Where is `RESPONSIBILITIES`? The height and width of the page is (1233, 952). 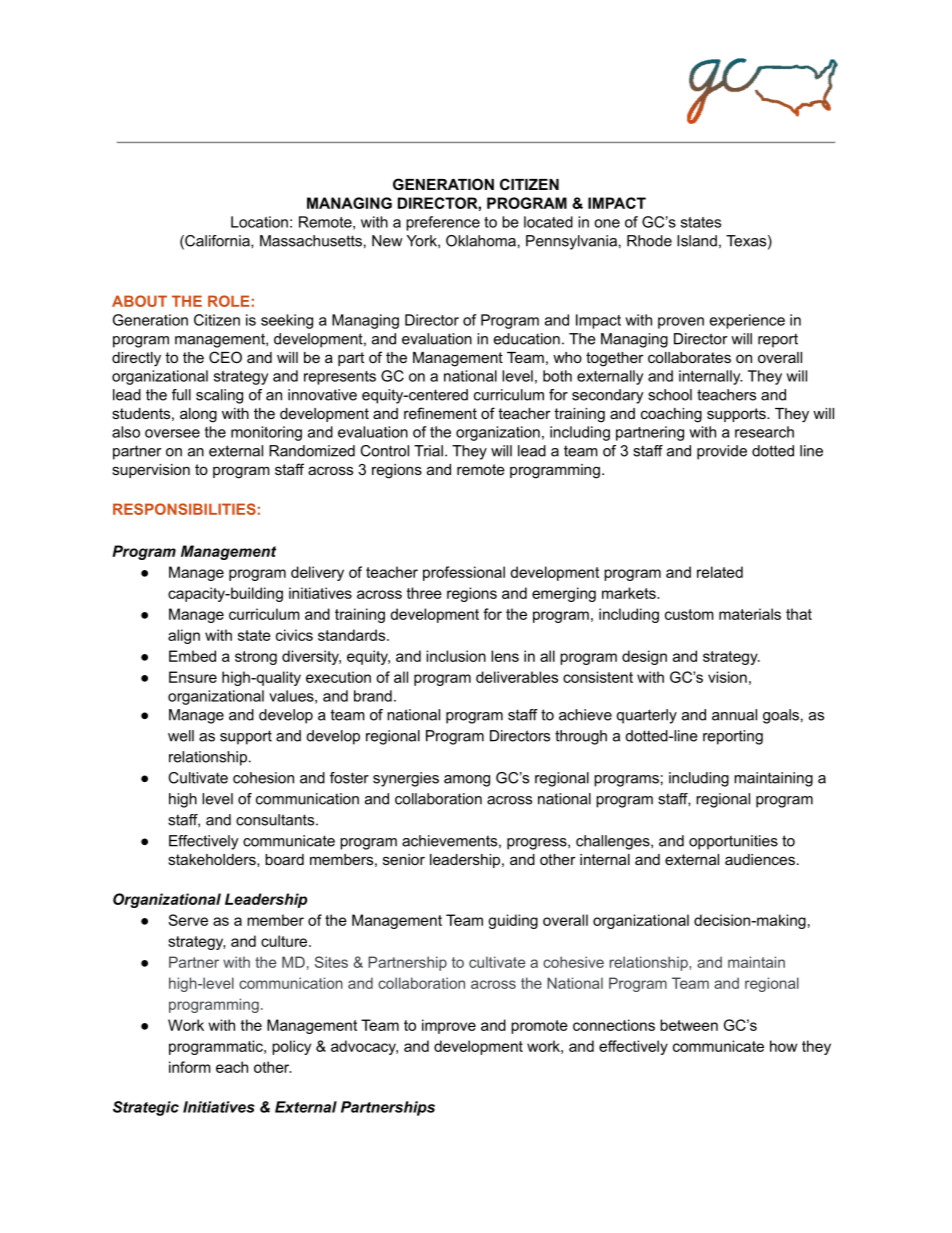
RESPONSIBILITIES is located at coordinates (184, 509).
